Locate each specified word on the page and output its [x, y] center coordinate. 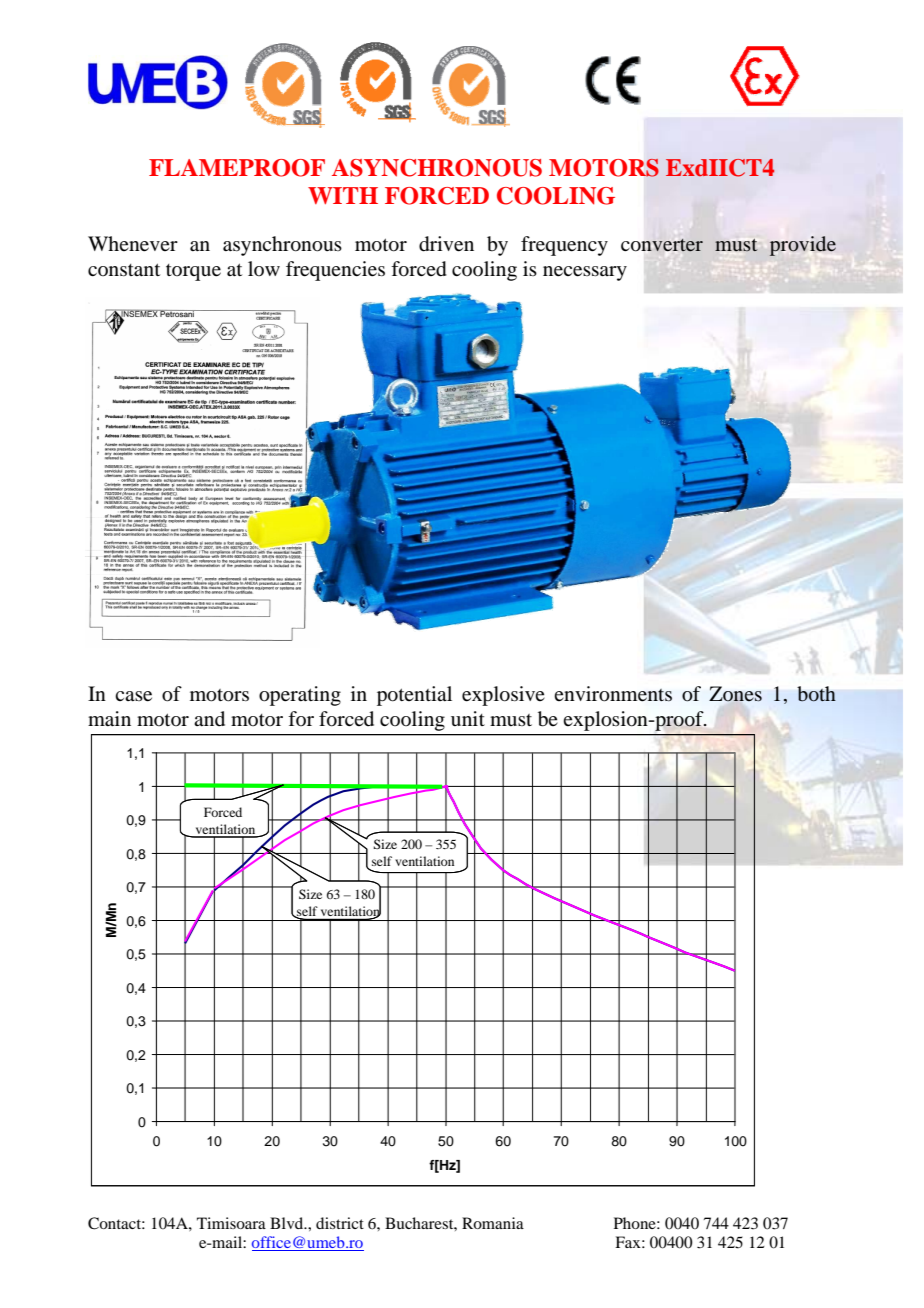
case [133, 696]
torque [193, 272]
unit [468, 718]
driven [446, 244]
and [209, 719]
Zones [735, 694]
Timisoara [231, 1223]
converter [662, 245]
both [816, 694]
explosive [503, 696]
